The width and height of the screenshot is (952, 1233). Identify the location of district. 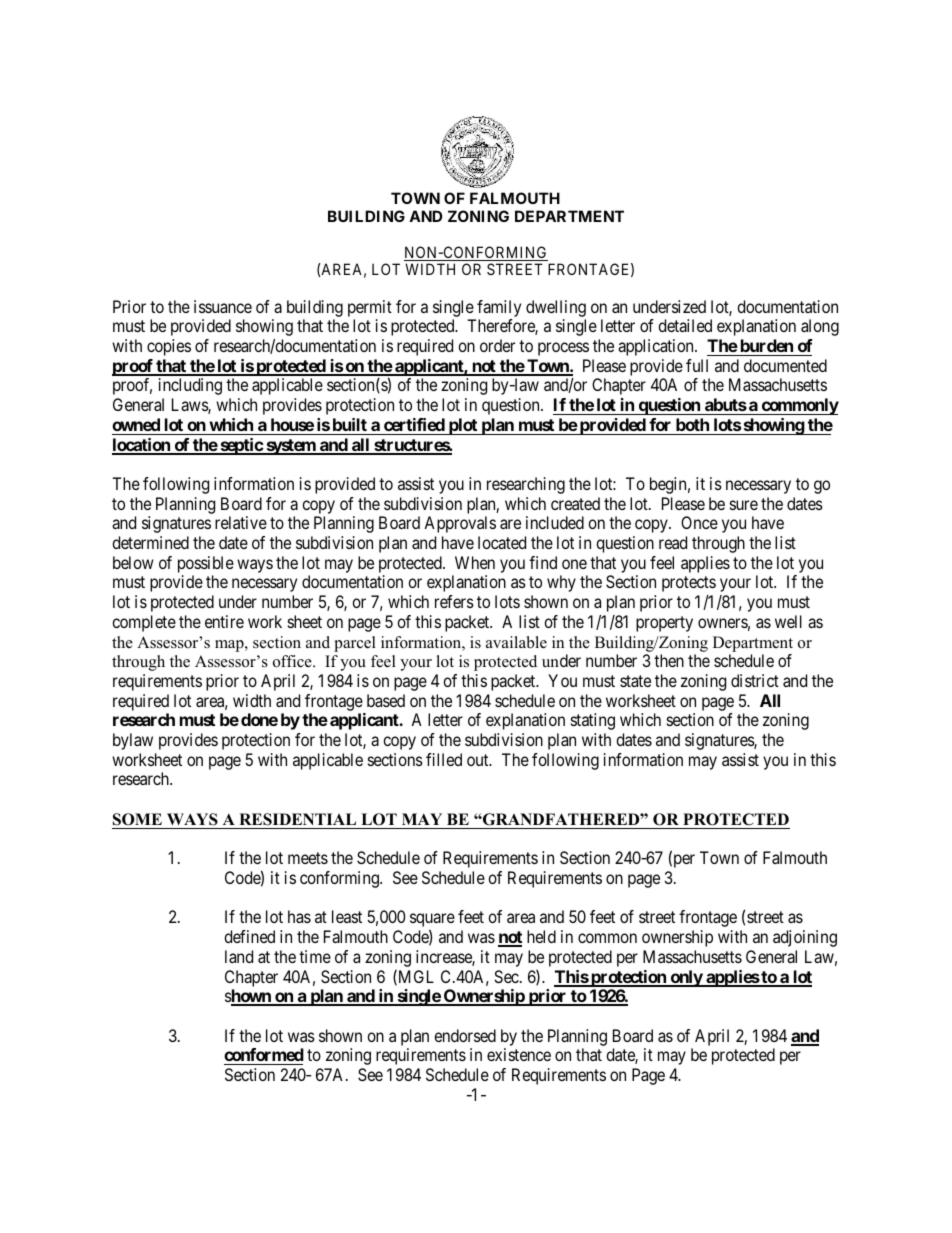
(755, 680).
